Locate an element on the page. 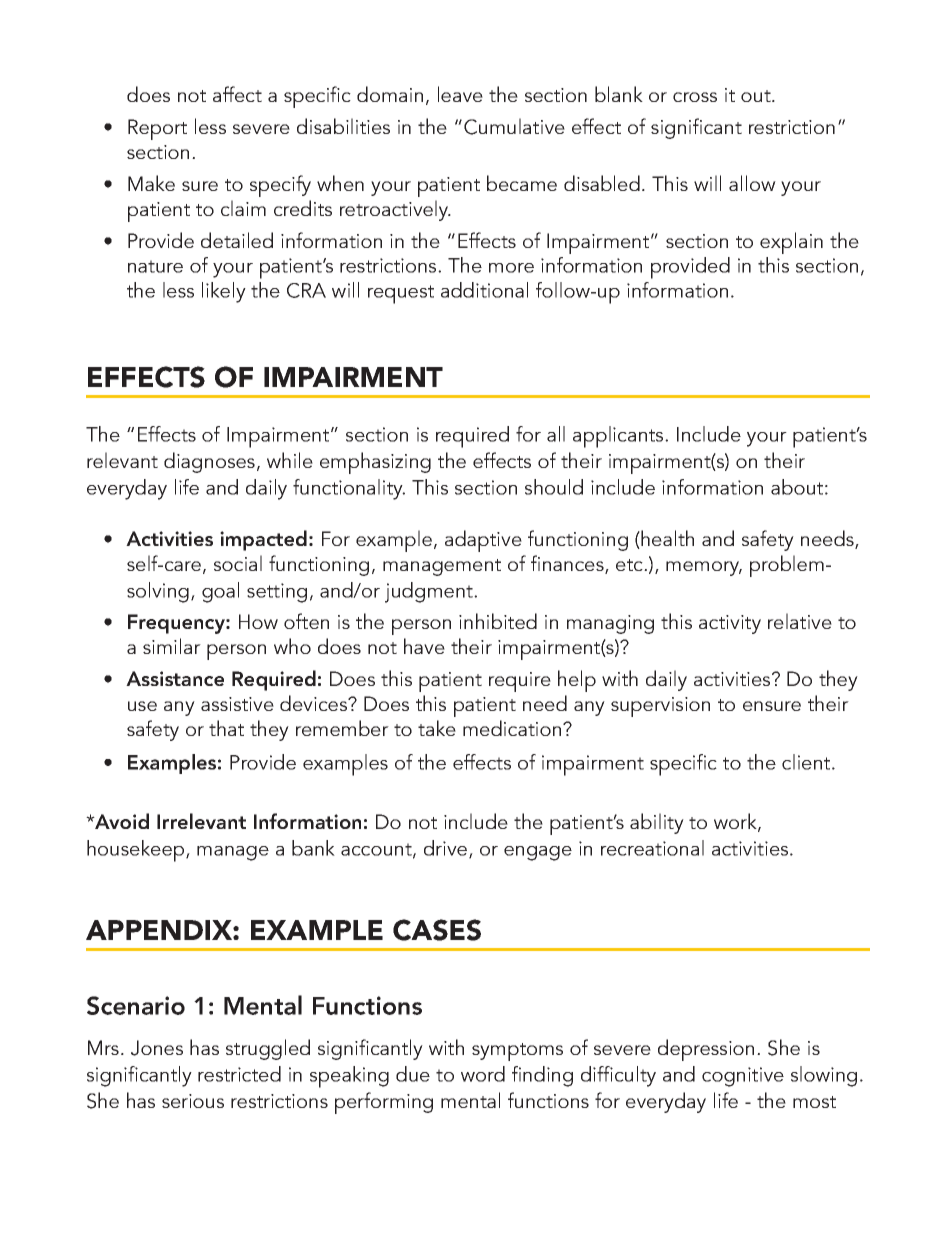 The height and width of the image is (1233, 952). judgment is located at coordinates (430, 592).
